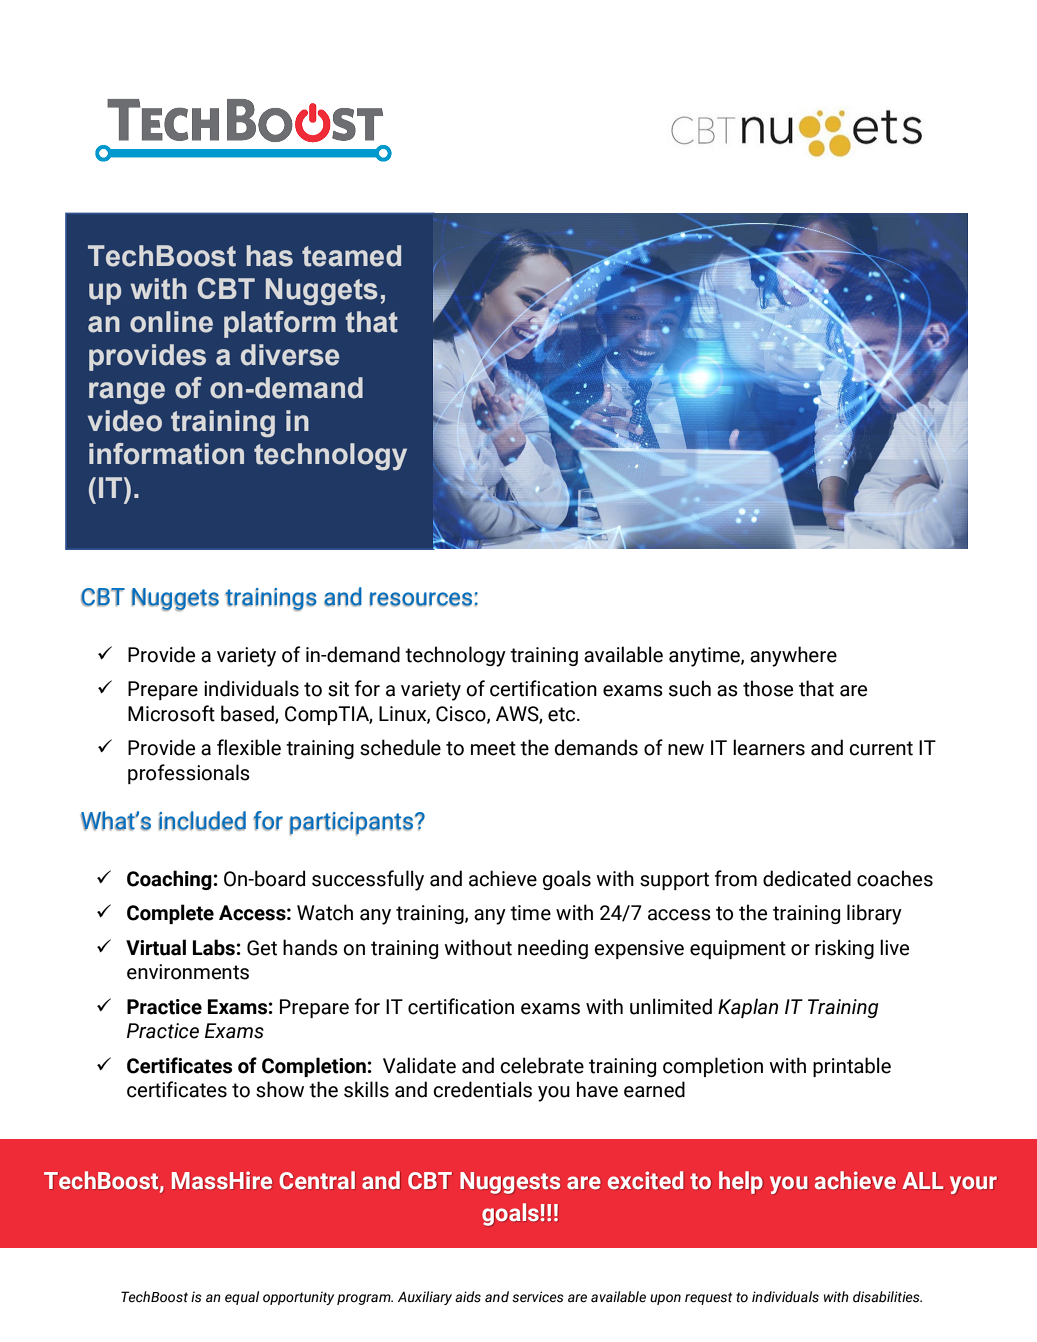 The height and width of the document is (1342, 1037). Describe the element at coordinates (553, 949) in the document. I see `needing` at that location.
